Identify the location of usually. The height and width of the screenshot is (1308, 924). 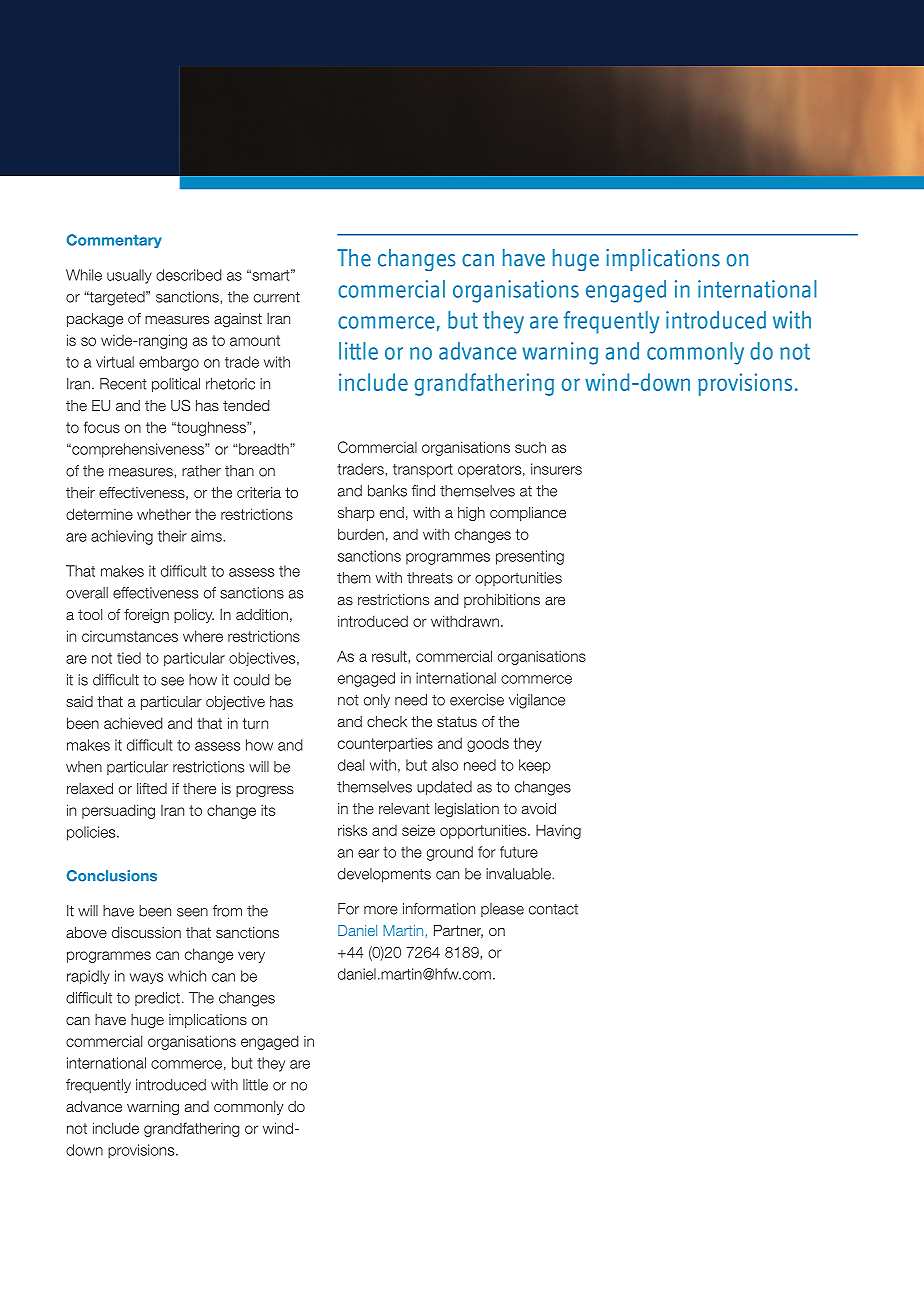
(129, 276).
